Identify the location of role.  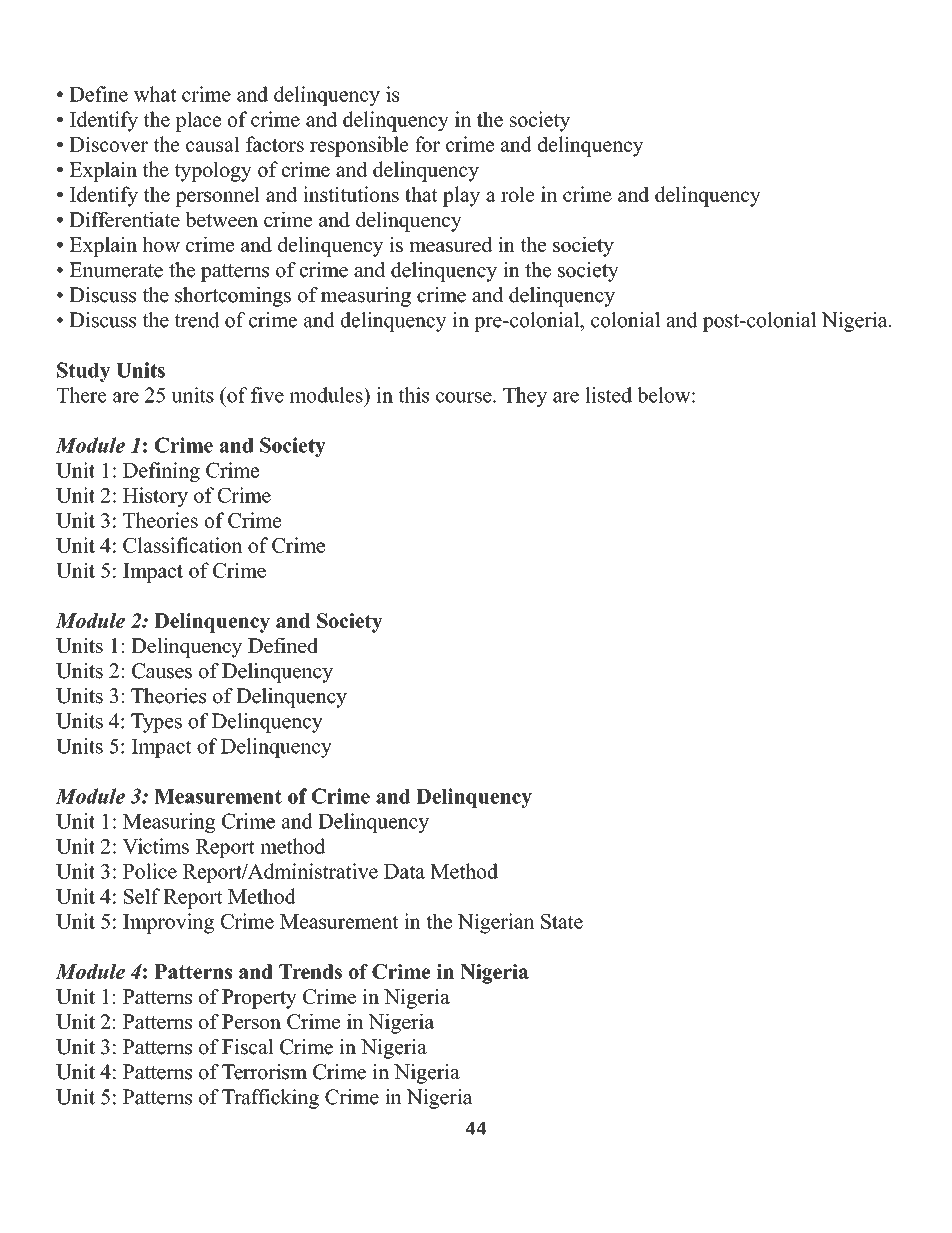
(518, 194).
